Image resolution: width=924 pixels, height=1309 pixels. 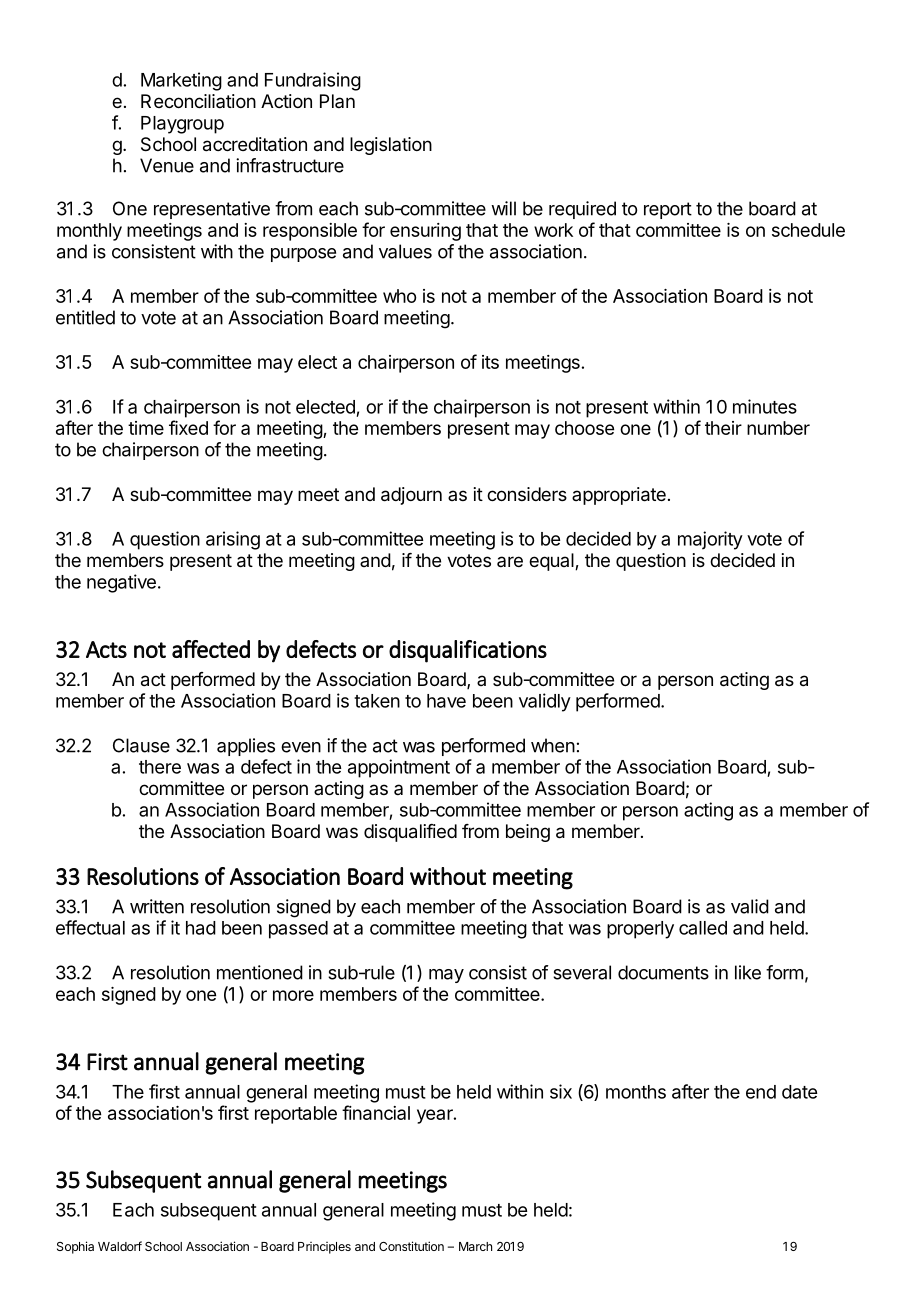 What do you see at coordinates (703, 928) in the page?
I see `called` at bounding box center [703, 928].
